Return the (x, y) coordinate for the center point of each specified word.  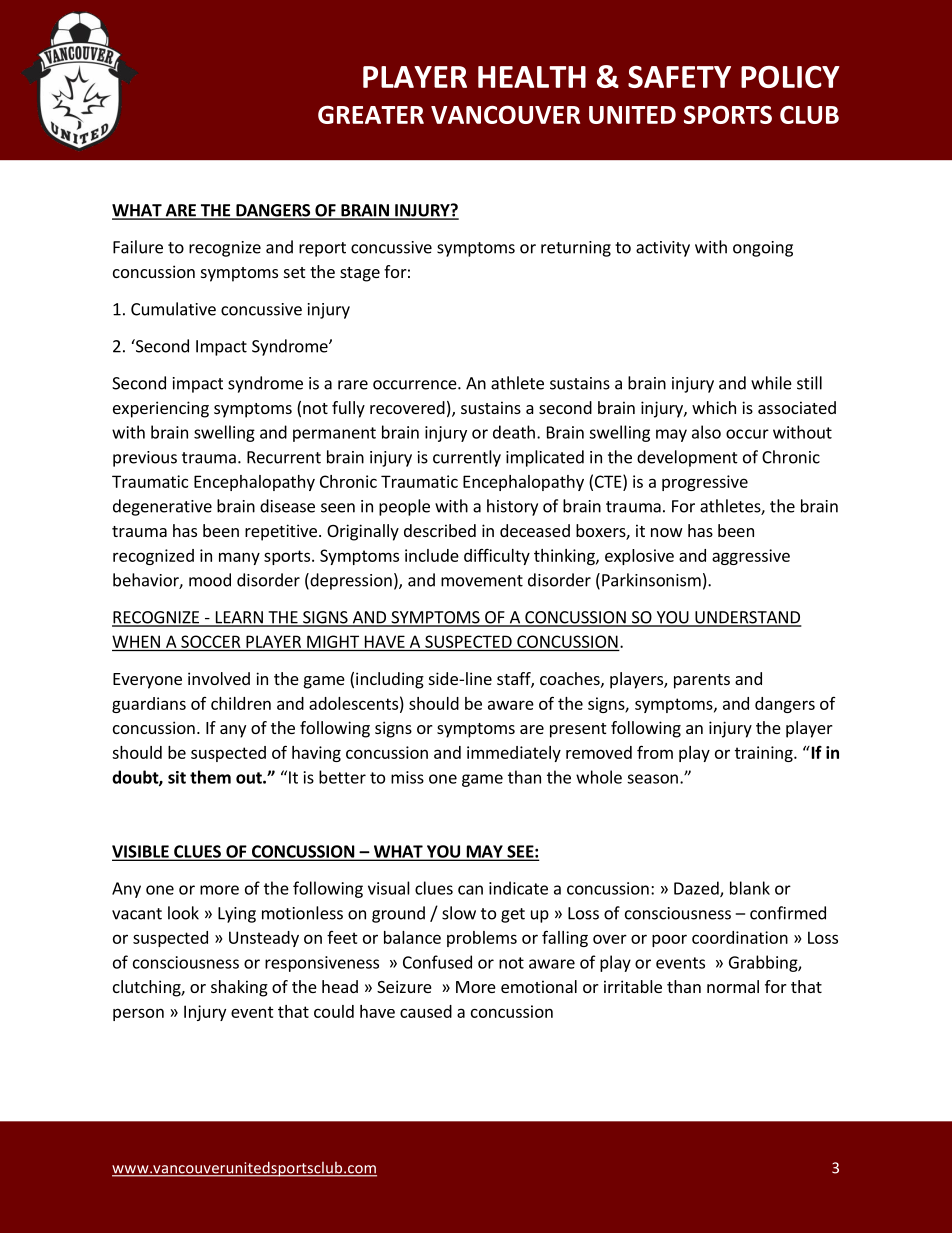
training (765, 754)
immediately (514, 754)
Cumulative (173, 309)
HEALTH (532, 77)
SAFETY (679, 77)
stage (360, 274)
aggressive (751, 557)
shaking (239, 988)
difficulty (497, 556)
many (239, 558)
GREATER (371, 114)
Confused (437, 962)
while (771, 383)
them (210, 777)
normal (733, 986)
